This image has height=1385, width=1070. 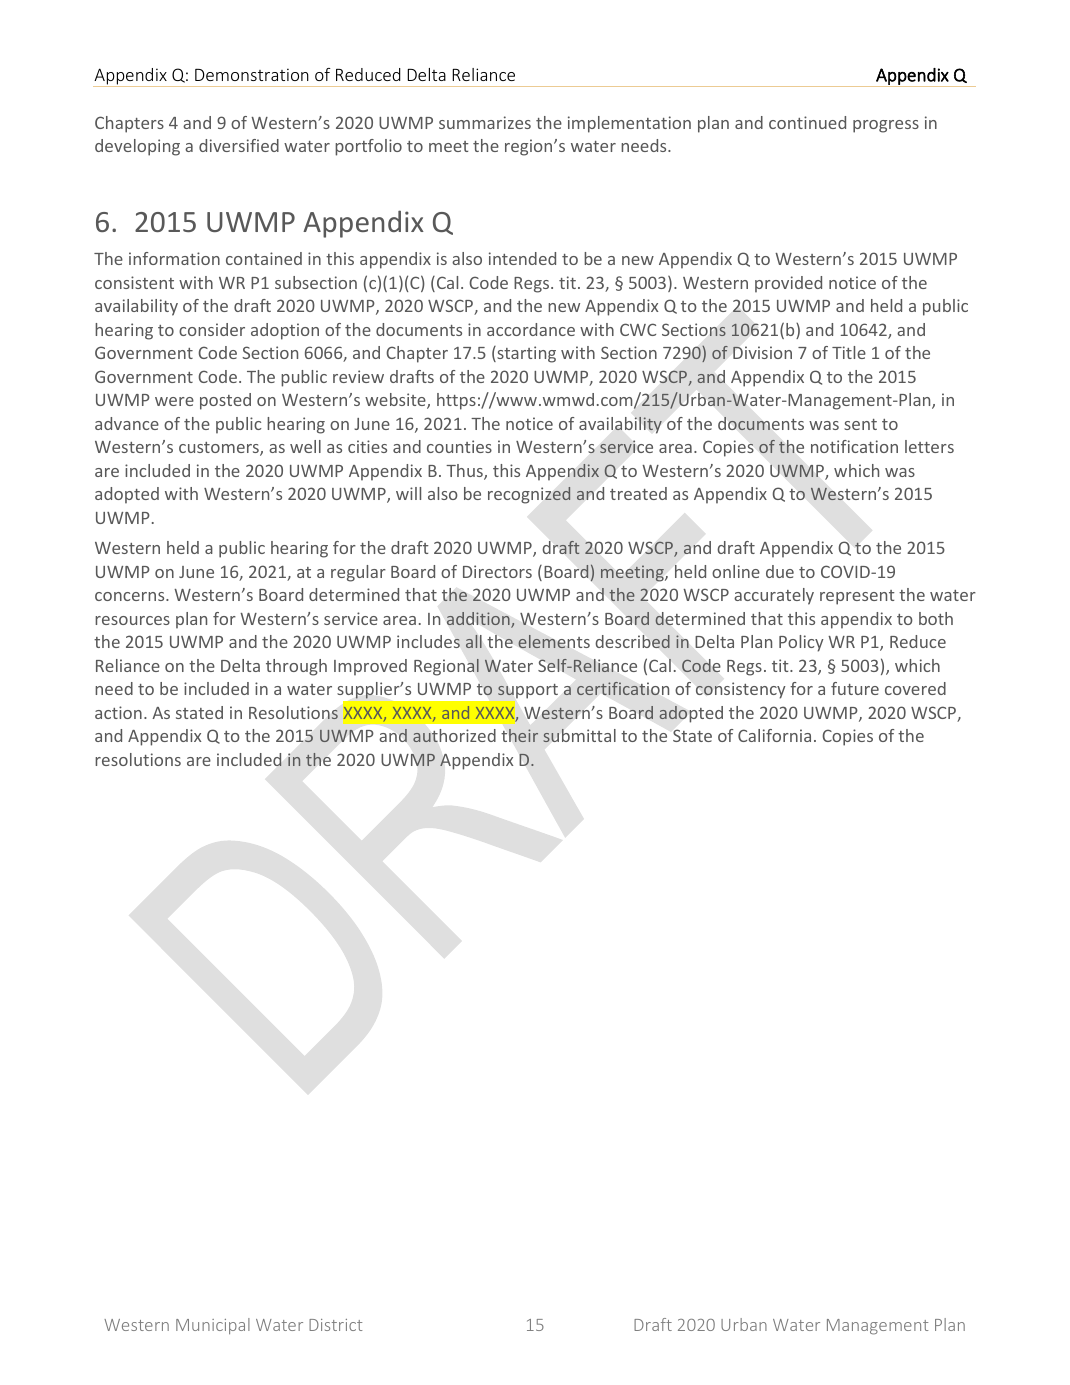 I want to click on support, so click(x=528, y=691).
